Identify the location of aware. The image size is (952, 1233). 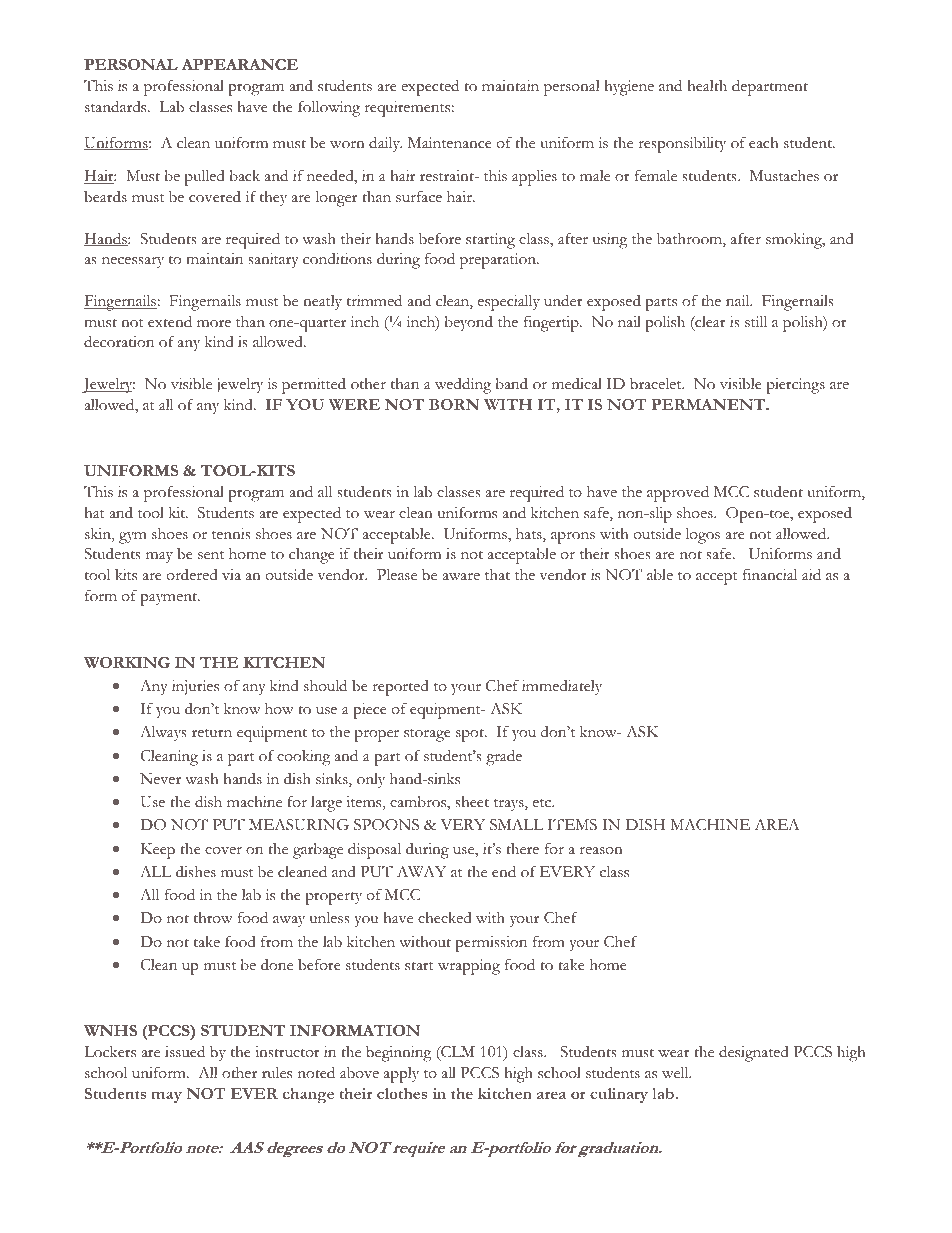
(461, 576).
